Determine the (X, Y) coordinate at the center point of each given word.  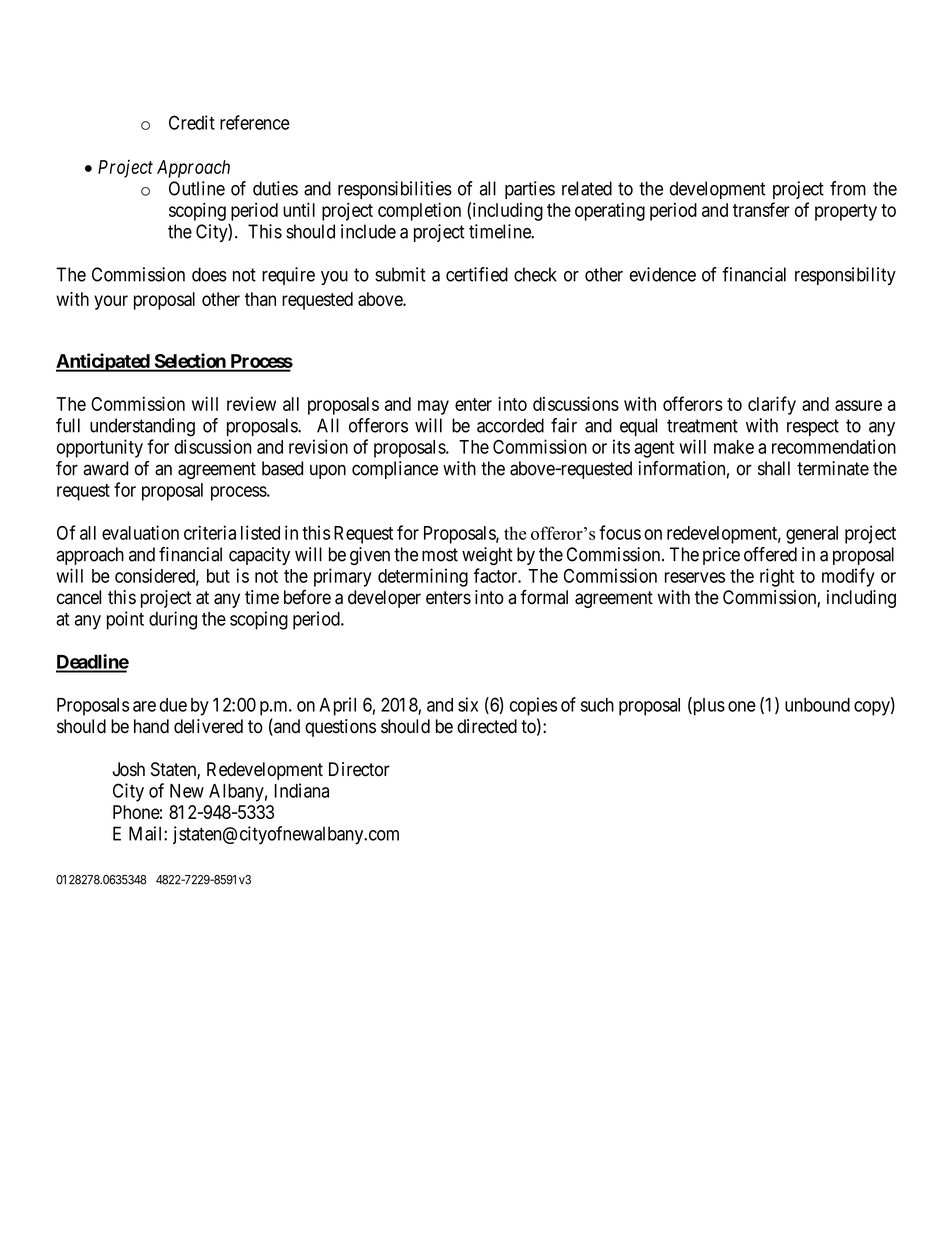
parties (530, 190)
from (848, 188)
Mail (147, 833)
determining (423, 577)
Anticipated (103, 362)
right (777, 577)
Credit (192, 122)
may (433, 407)
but (218, 576)
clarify (772, 405)
